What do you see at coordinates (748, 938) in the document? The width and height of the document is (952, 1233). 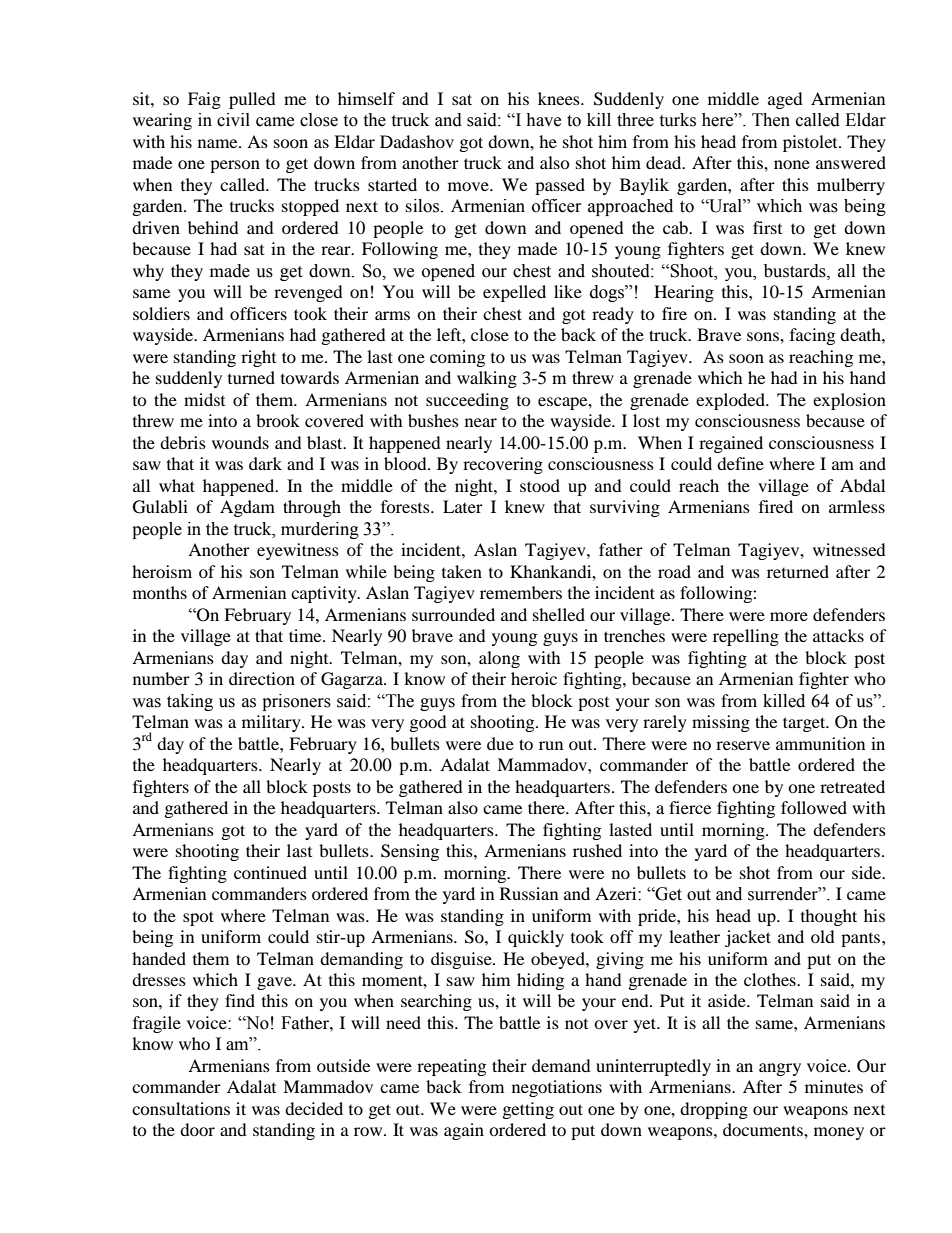 I see `jacket` at bounding box center [748, 938].
